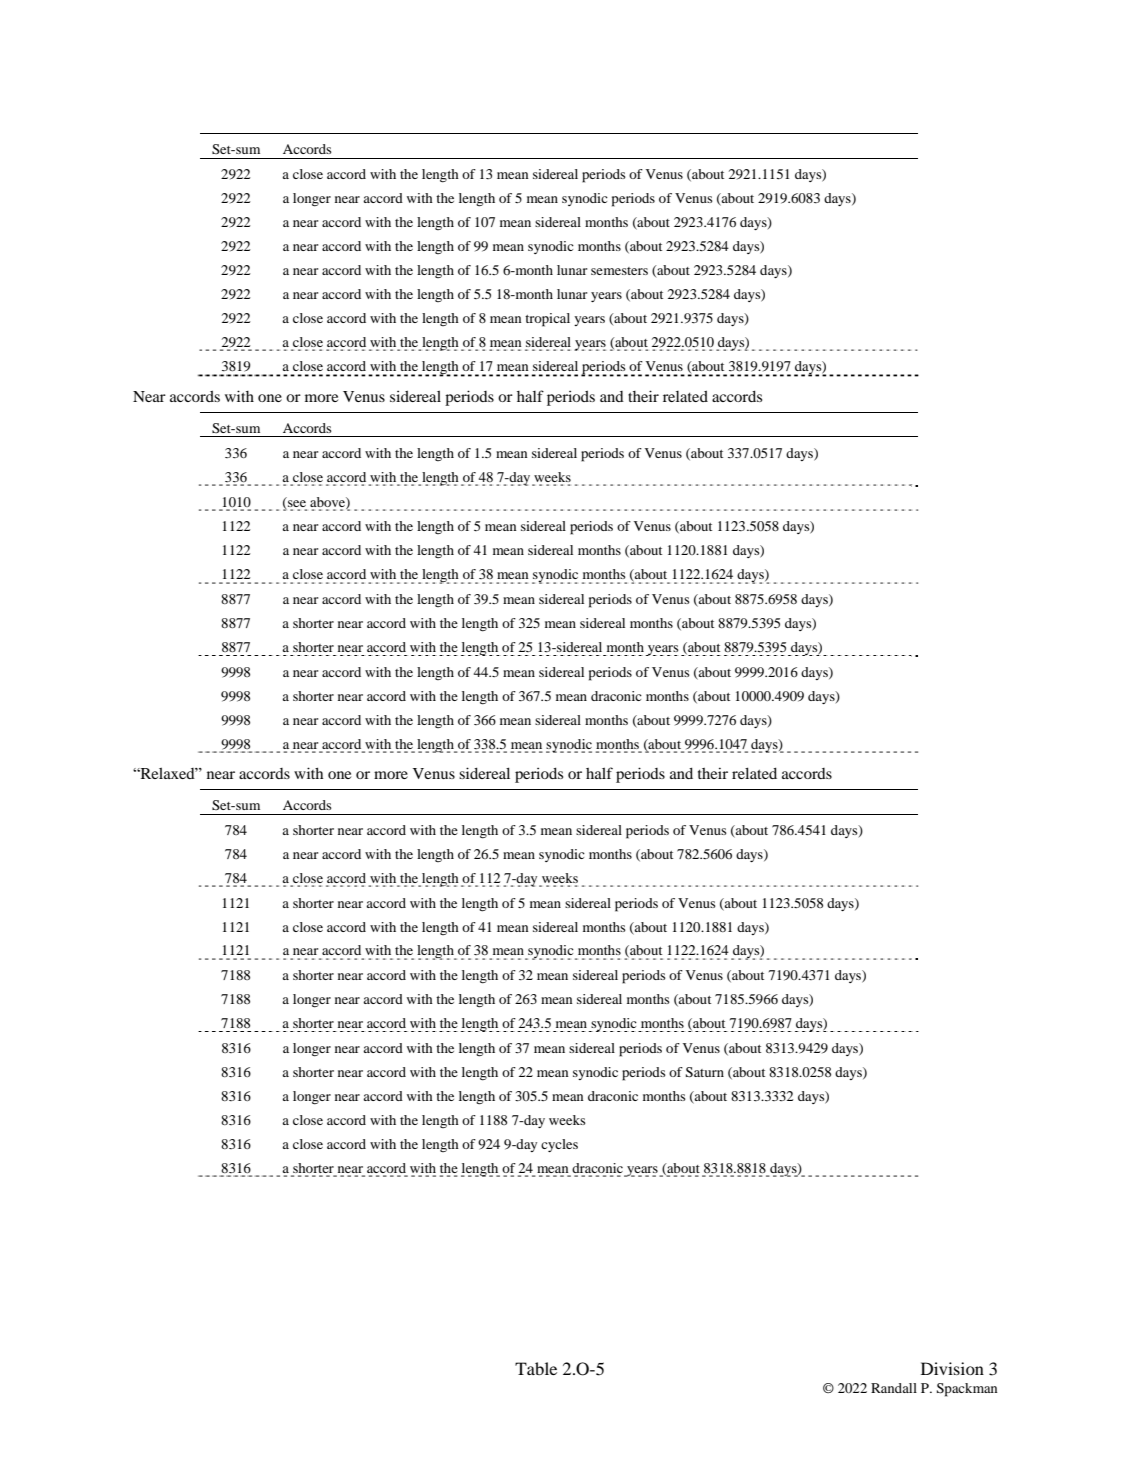  What do you see at coordinates (705, 1072) in the screenshot?
I see `Saturn` at bounding box center [705, 1072].
